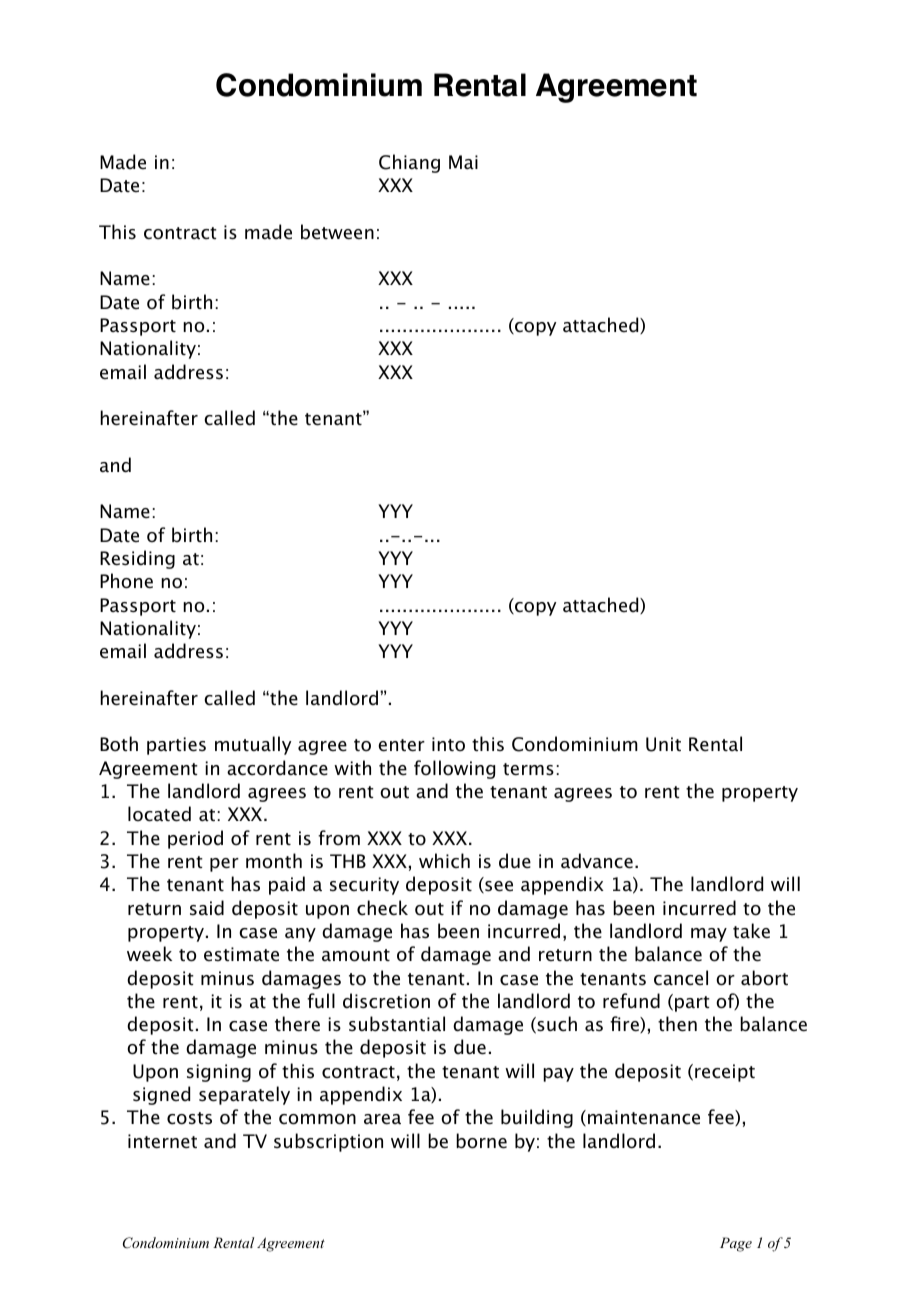  I want to click on estimate, so click(241, 954).
